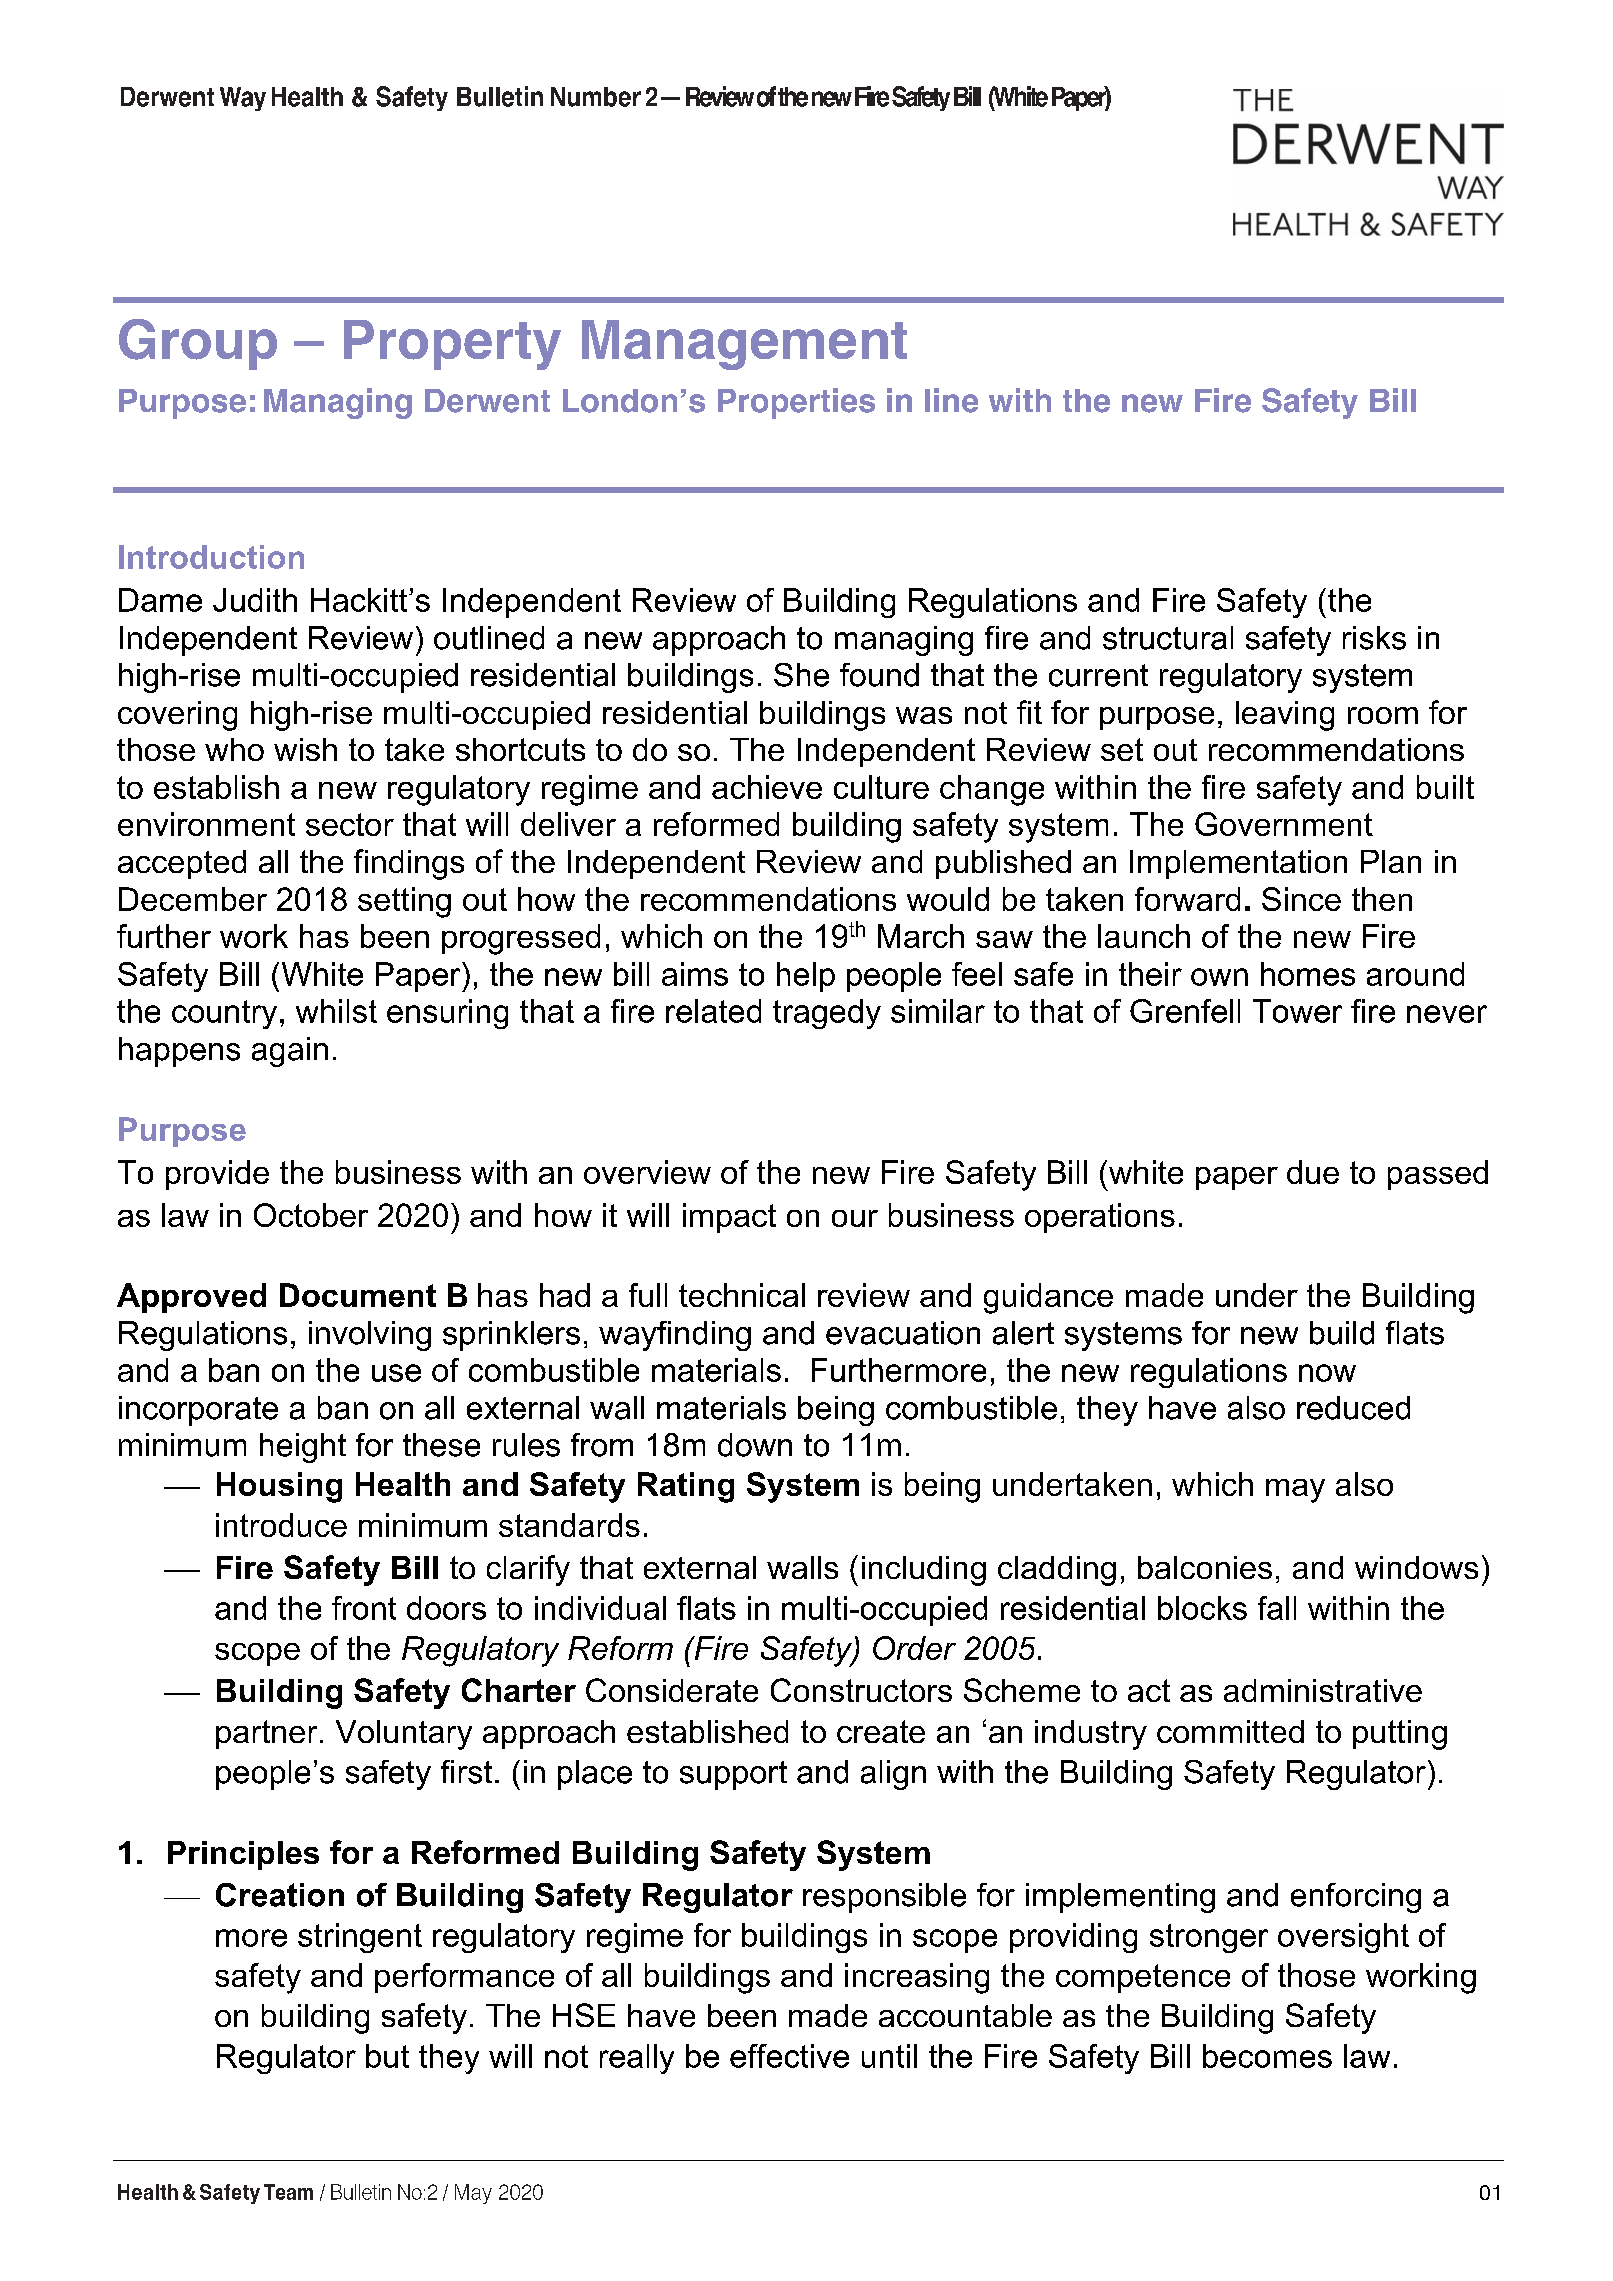 The width and height of the document is (1613, 2281). Describe the element at coordinates (311, 1215) in the document. I see `October` at that location.
